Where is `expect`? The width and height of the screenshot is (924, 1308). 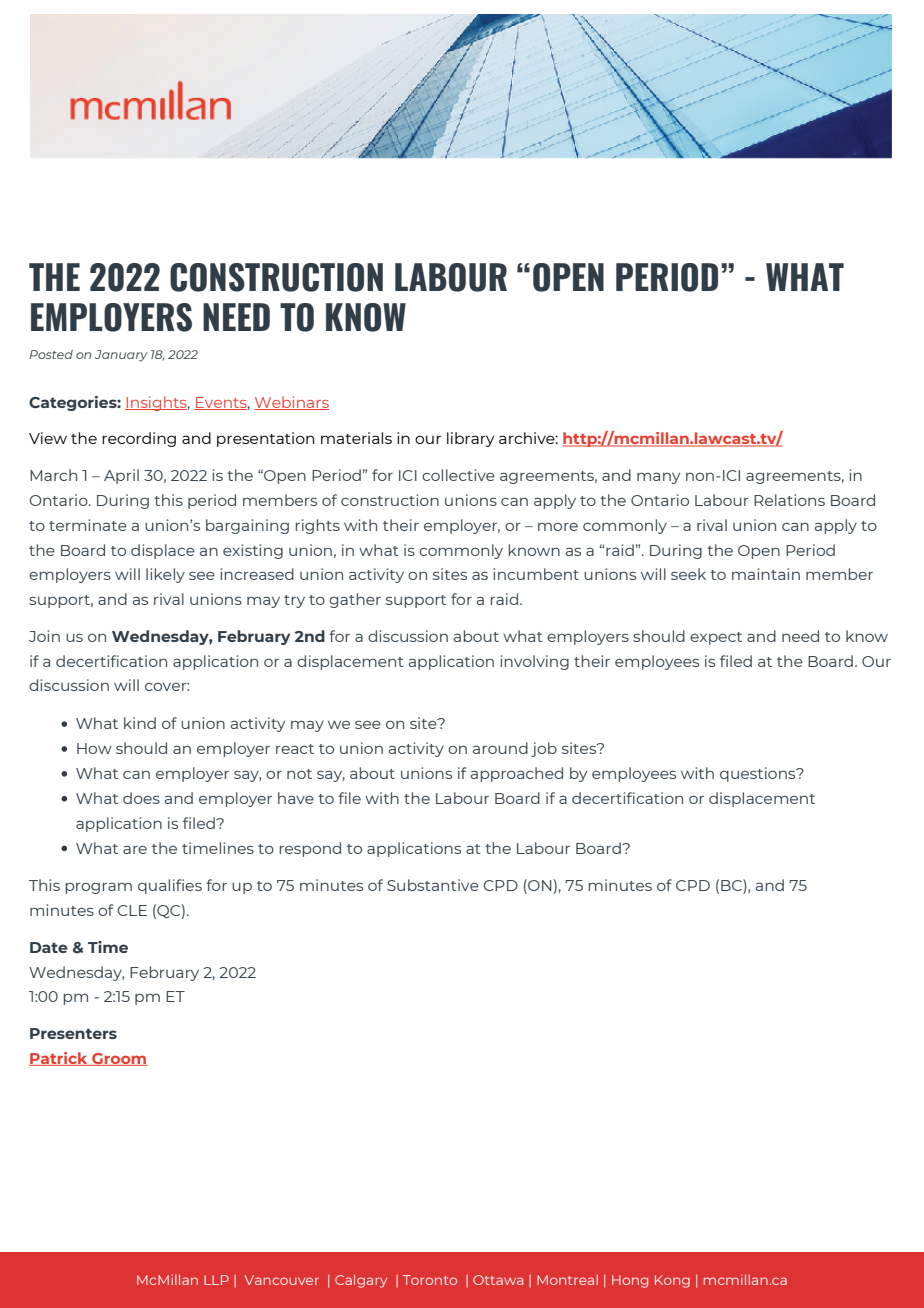
expect is located at coordinates (716, 638).
